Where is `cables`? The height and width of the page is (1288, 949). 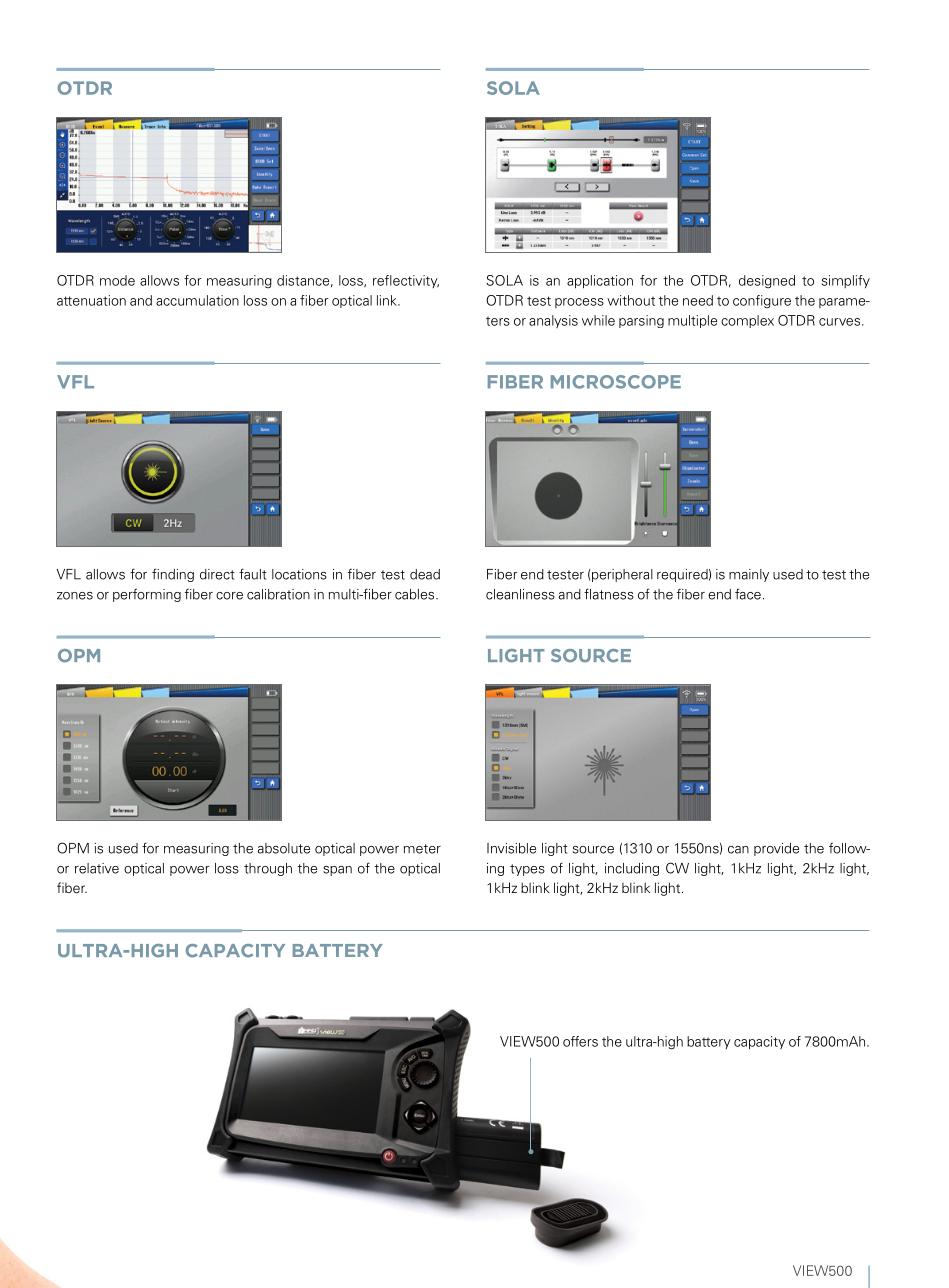 cables is located at coordinates (416, 594).
